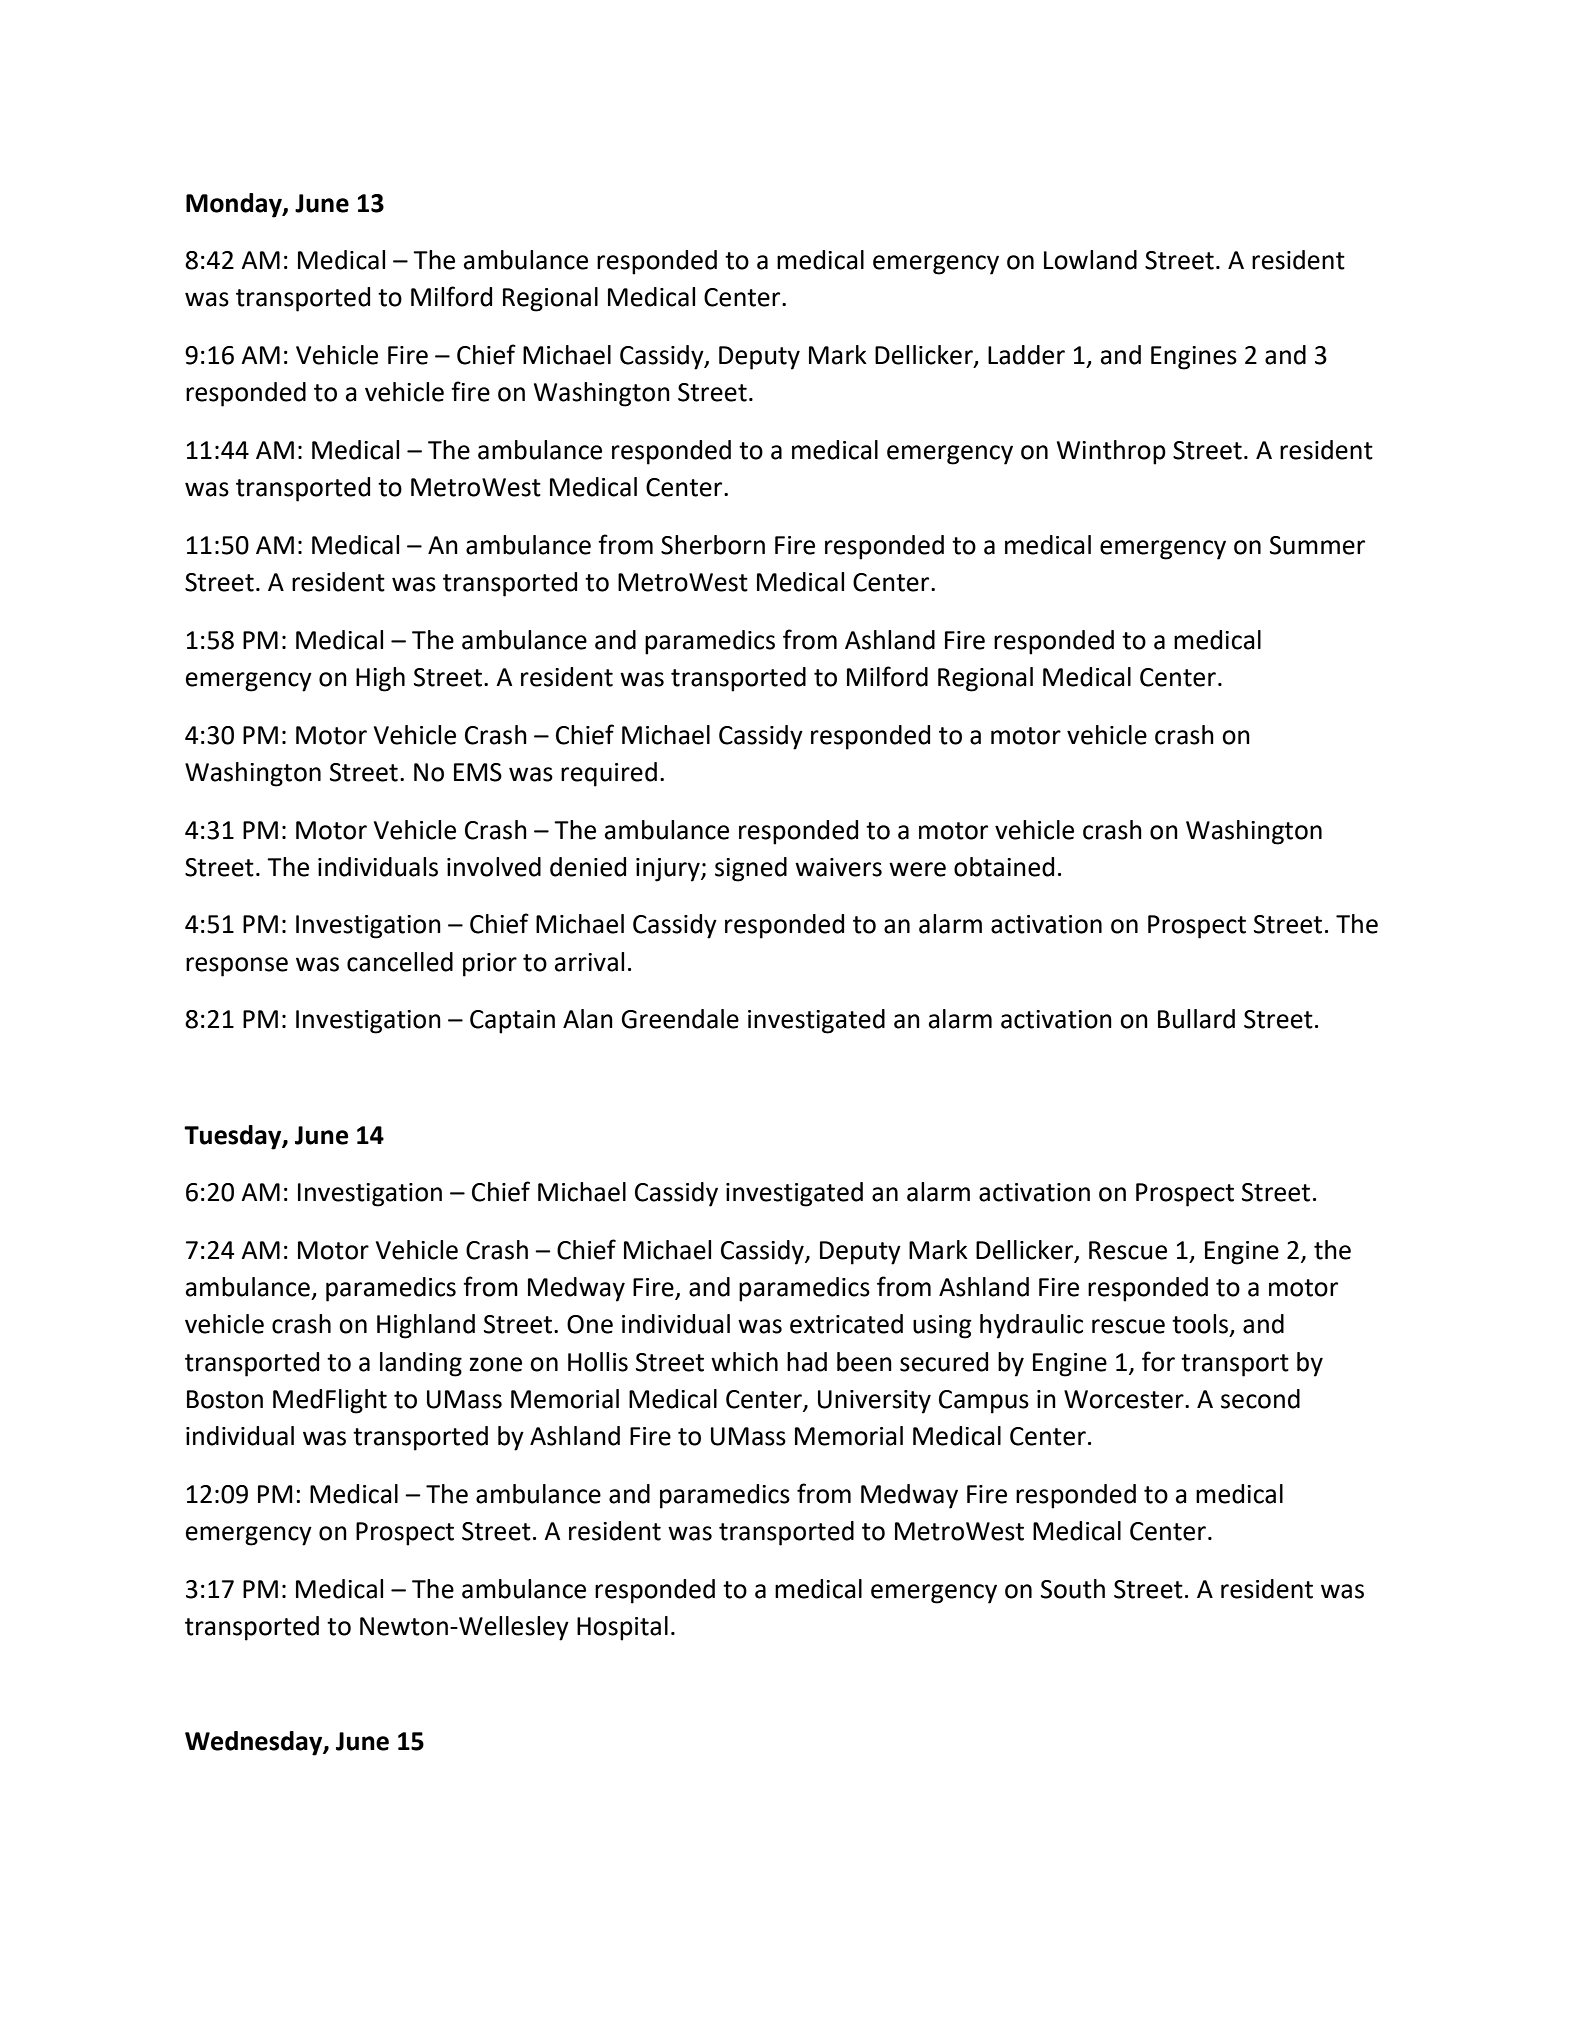 The width and height of the image is (1570, 2032). I want to click on Sherborn, so click(713, 545).
